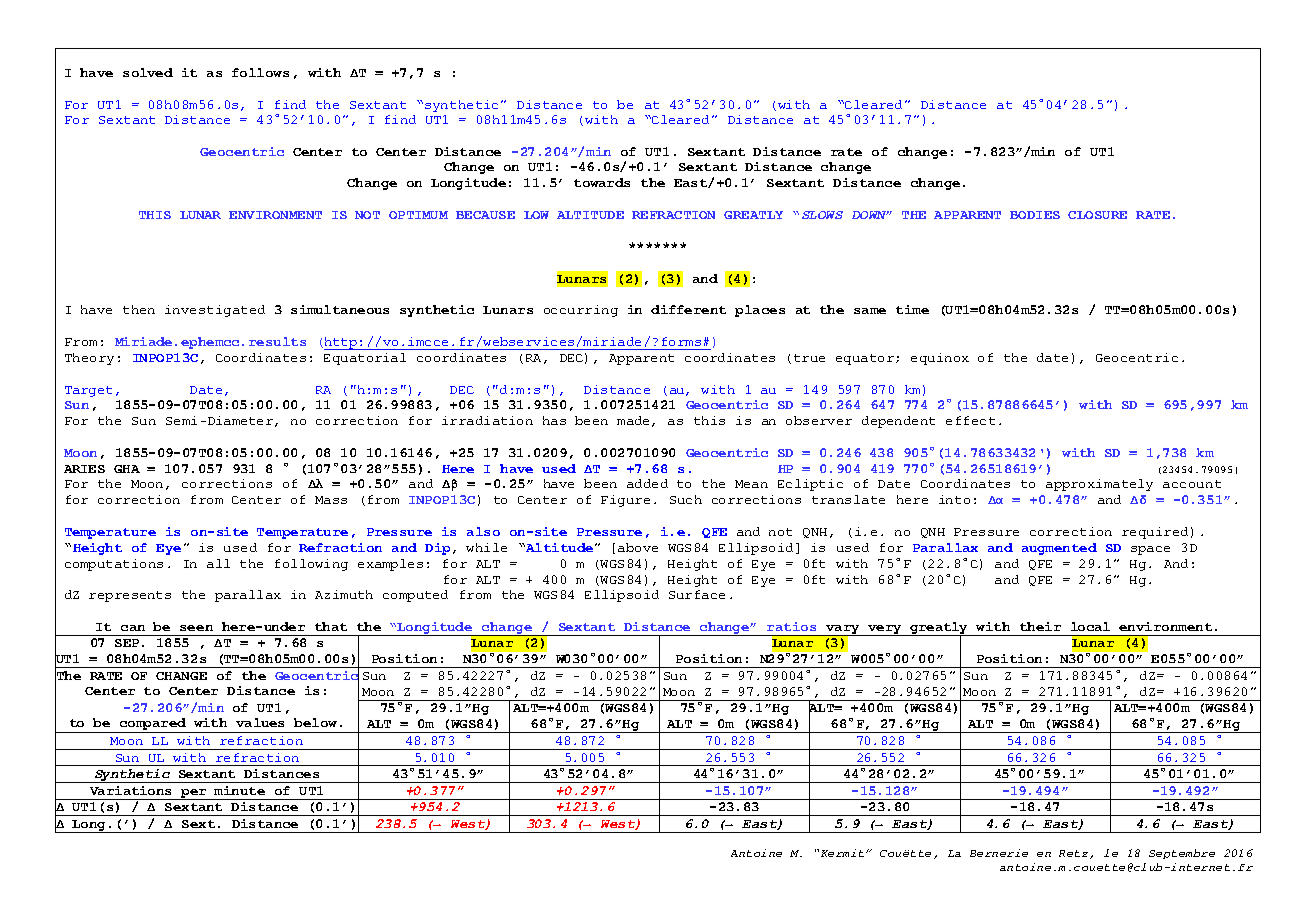  Describe the element at coordinates (602, 182) in the image. I see `towards` at that location.
